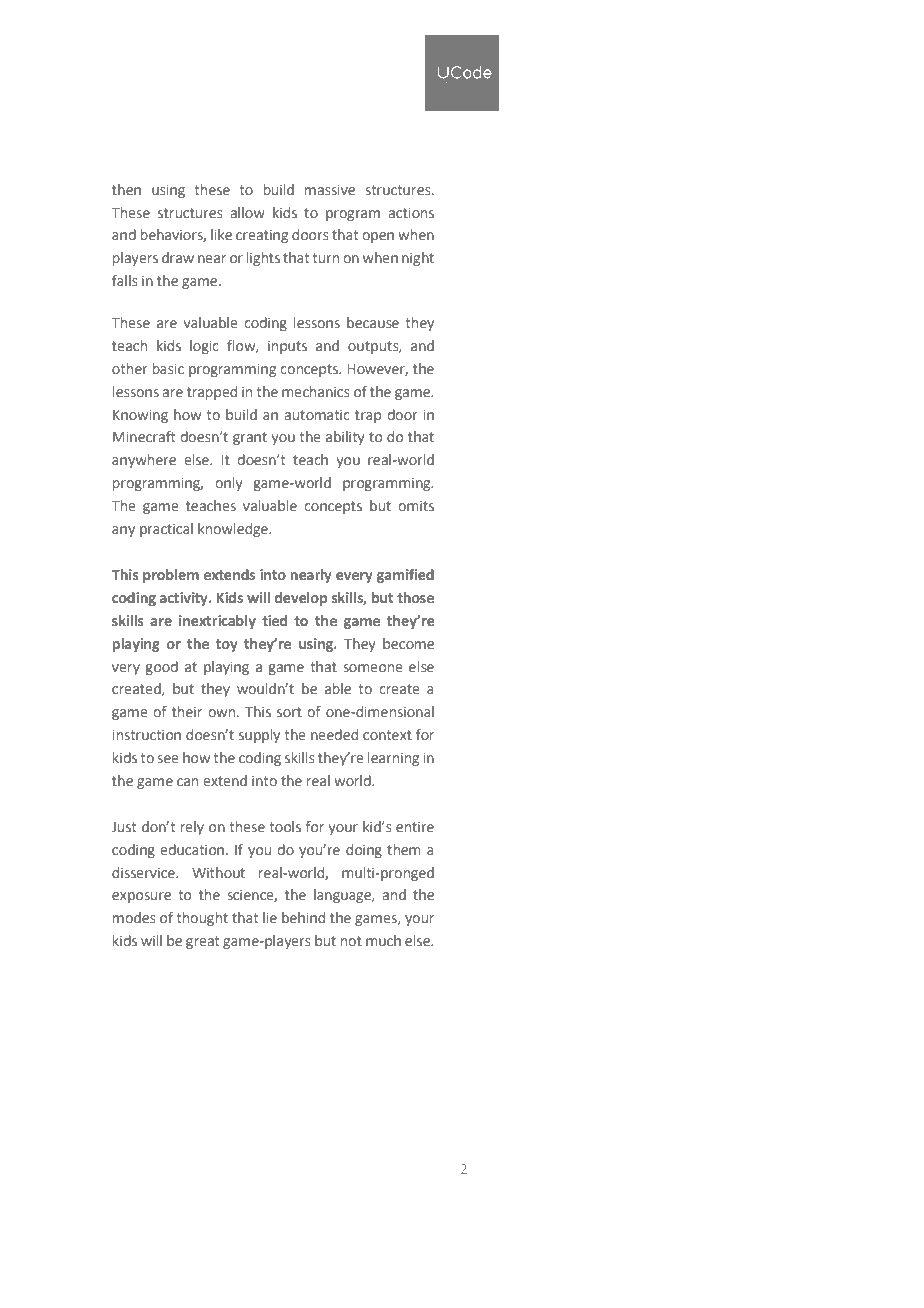 The width and height of the screenshot is (924, 1308). What do you see at coordinates (301, 599) in the screenshot?
I see `develop` at bounding box center [301, 599].
